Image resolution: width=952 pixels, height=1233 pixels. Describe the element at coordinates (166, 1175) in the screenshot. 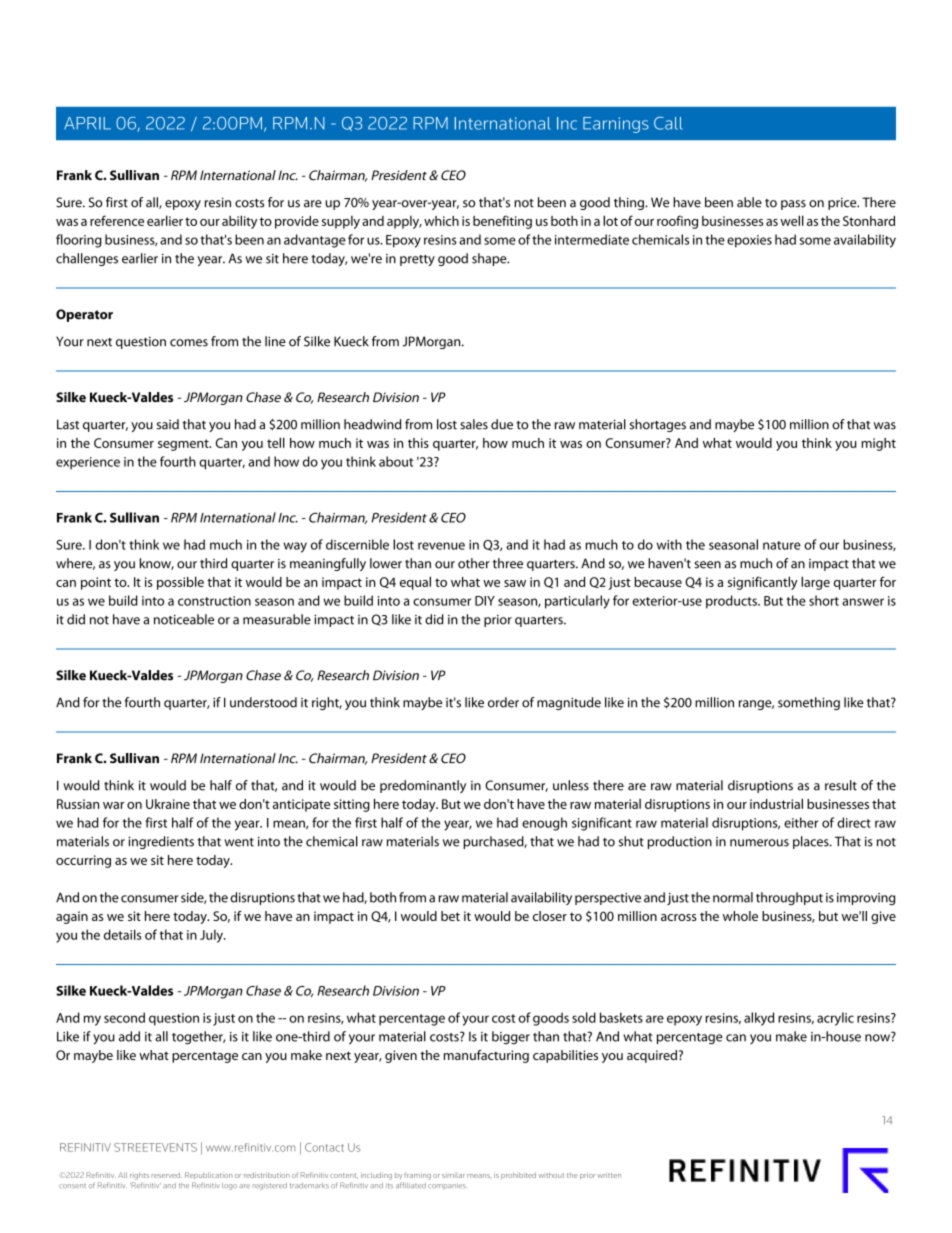

I see `reserved` at that location.
